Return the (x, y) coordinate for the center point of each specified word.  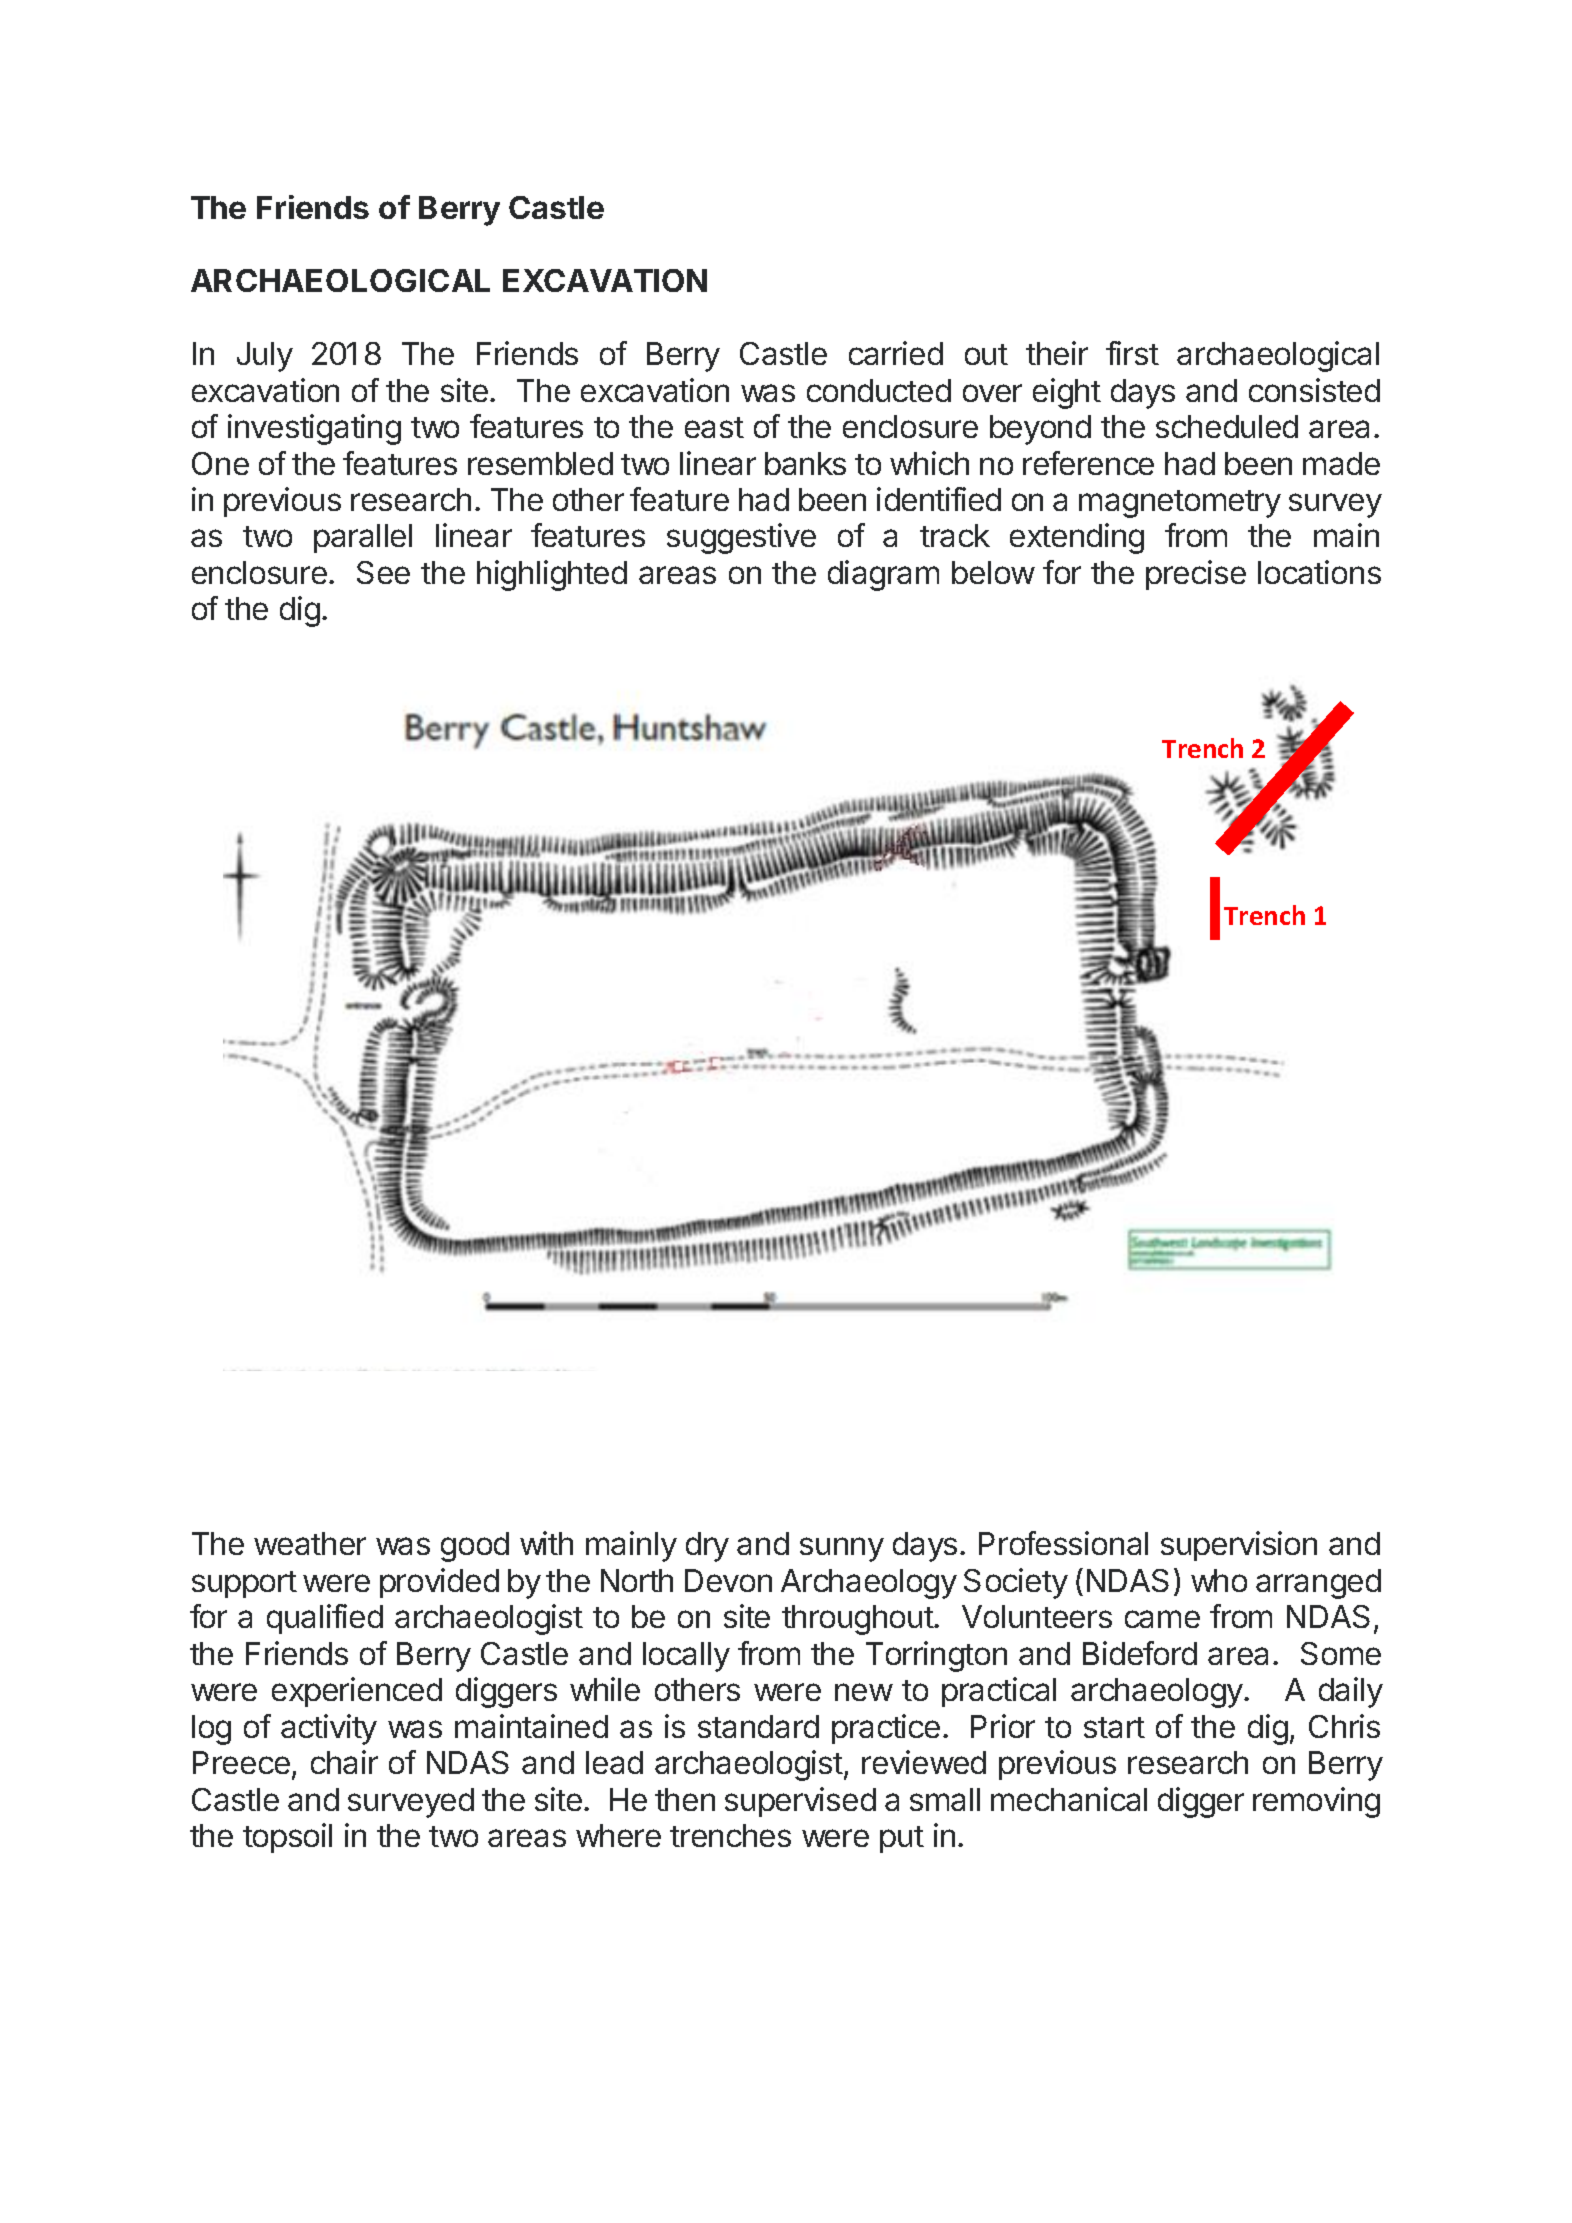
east (714, 427)
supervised (800, 1802)
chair (344, 1762)
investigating (314, 429)
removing (1316, 1802)
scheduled (1227, 426)
